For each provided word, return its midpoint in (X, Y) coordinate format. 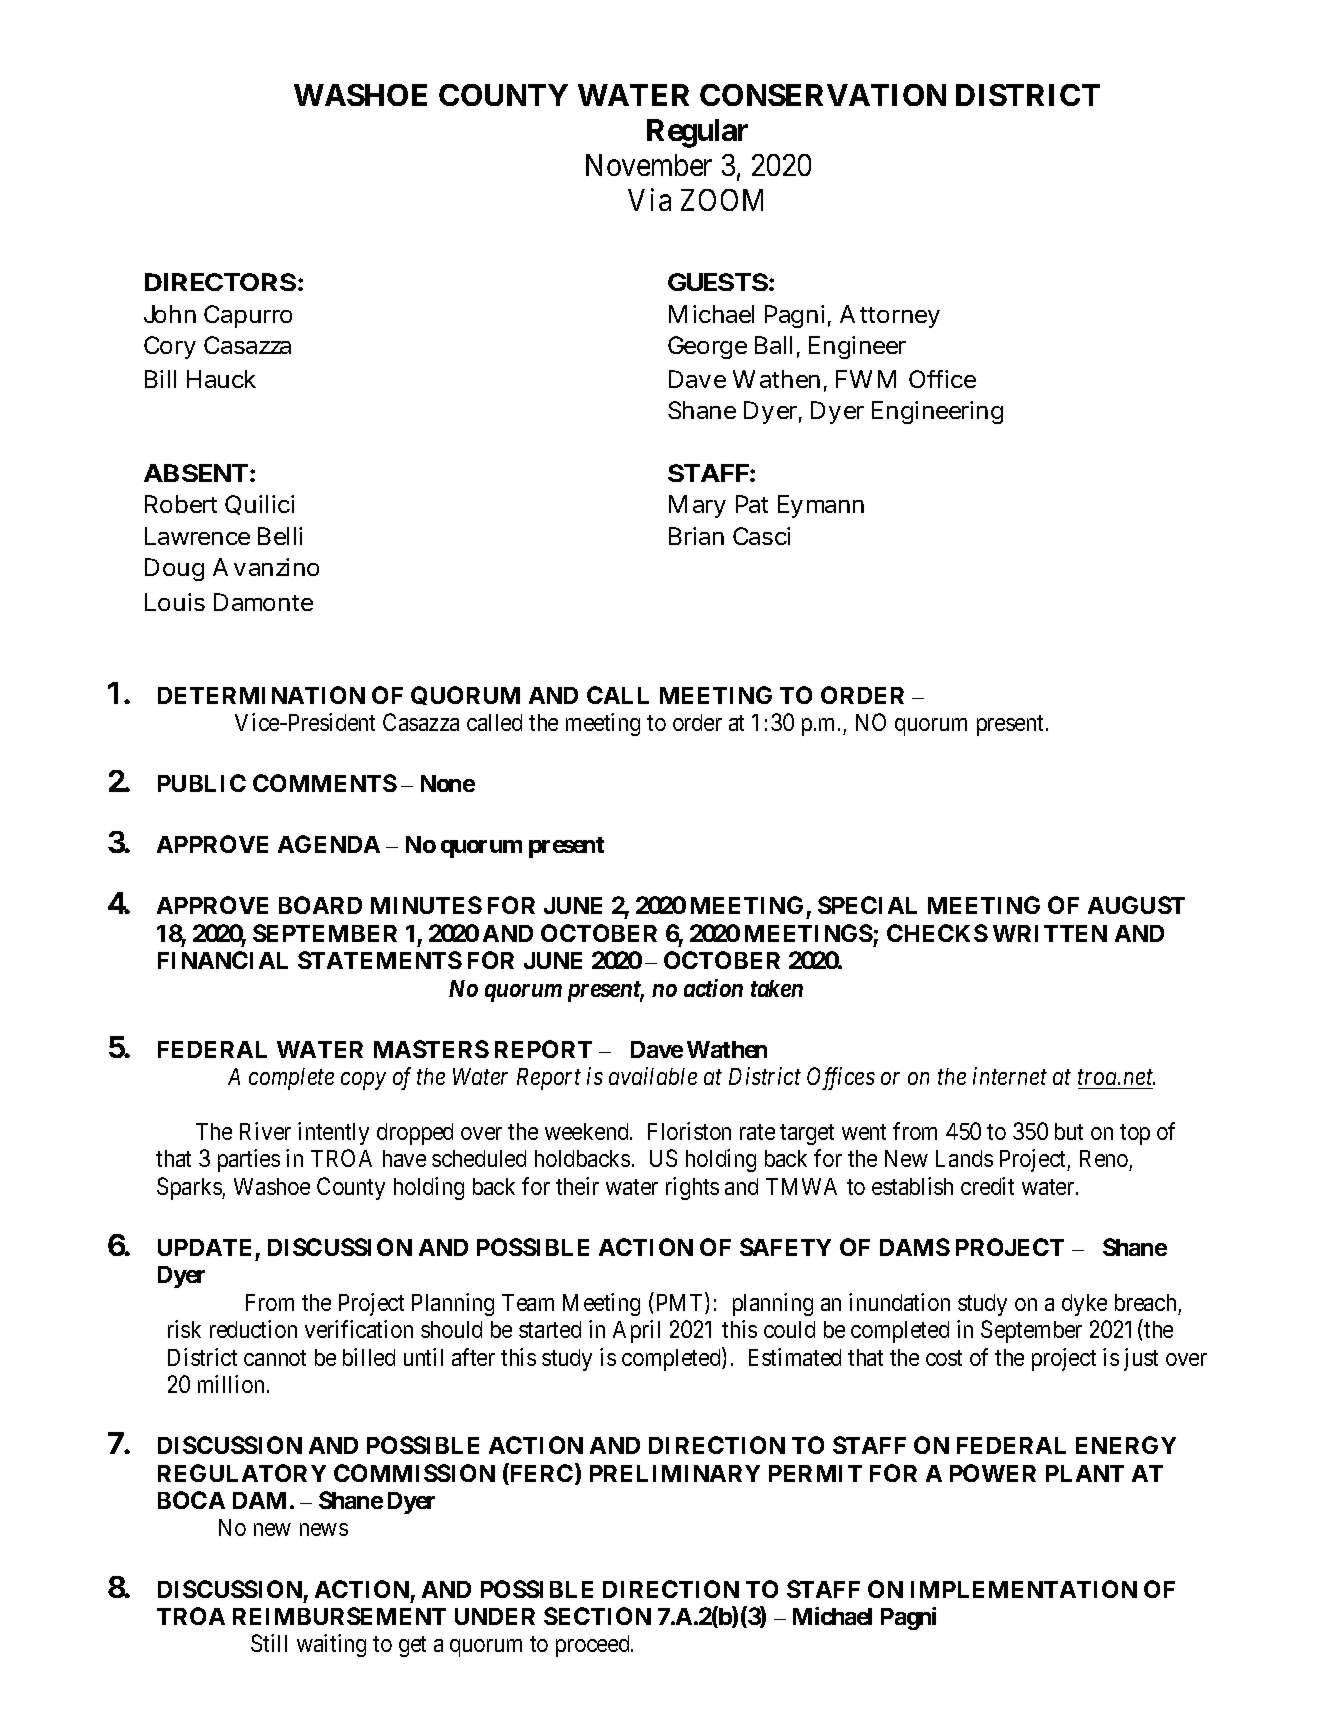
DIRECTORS (220, 282)
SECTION (597, 1616)
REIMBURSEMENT (339, 1616)
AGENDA (329, 844)
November (649, 165)
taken (777, 988)
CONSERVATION (823, 95)
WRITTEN (1050, 933)
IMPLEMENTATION (1024, 1589)
